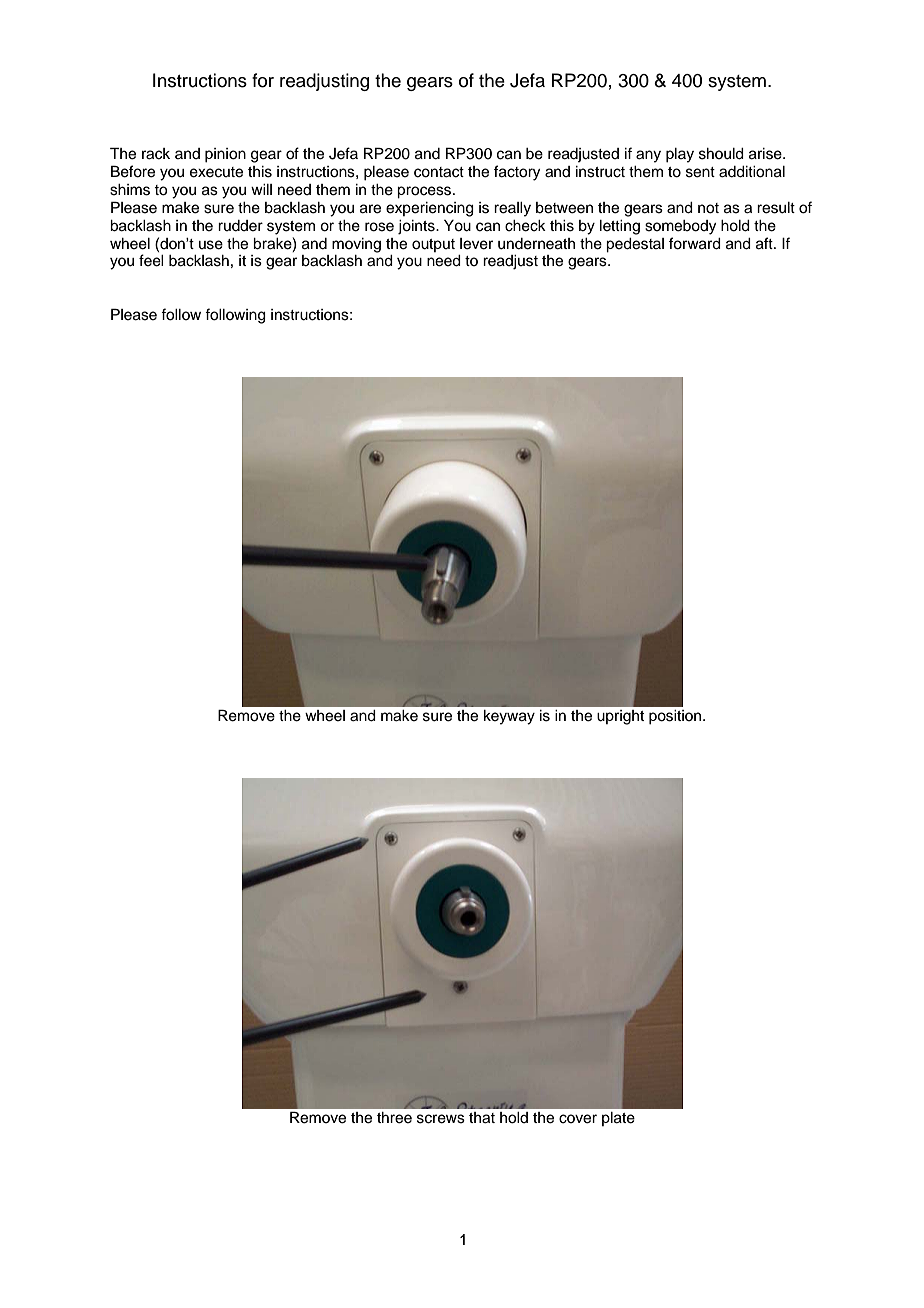 Image resolution: width=924 pixels, height=1308 pixels. I want to click on forward, so click(695, 243).
